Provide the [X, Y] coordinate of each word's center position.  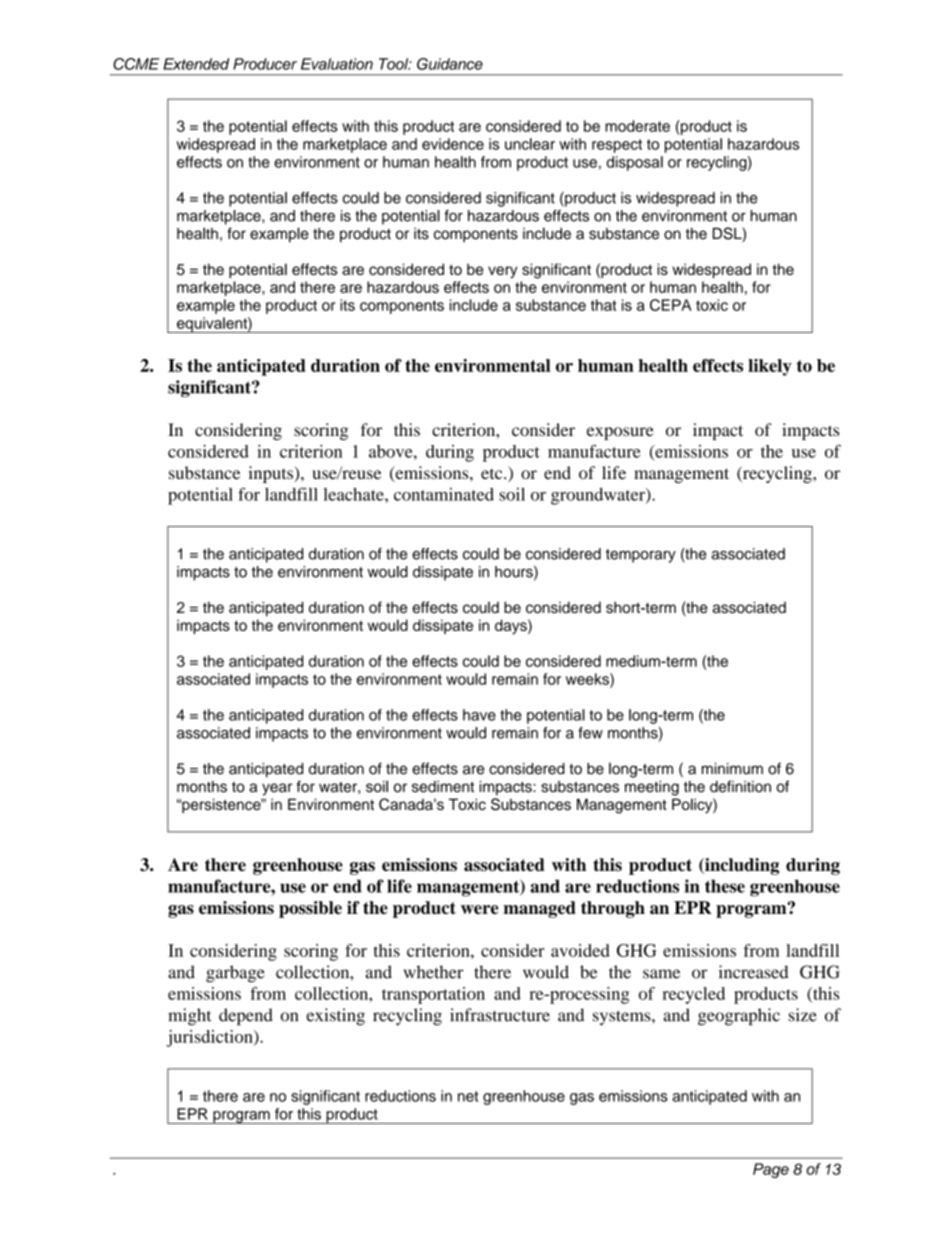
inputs [271, 474]
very [502, 272]
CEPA [671, 305]
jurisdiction [210, 1038]
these [725, 886]
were [480, 909]
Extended [196, 64]
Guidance [450, 64]
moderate [637, 126]
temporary [641, 556]
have [479, 715]
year [277, 789]
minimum [732, 769]
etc [493, 474]
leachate [354, 494]
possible [310, 909]
